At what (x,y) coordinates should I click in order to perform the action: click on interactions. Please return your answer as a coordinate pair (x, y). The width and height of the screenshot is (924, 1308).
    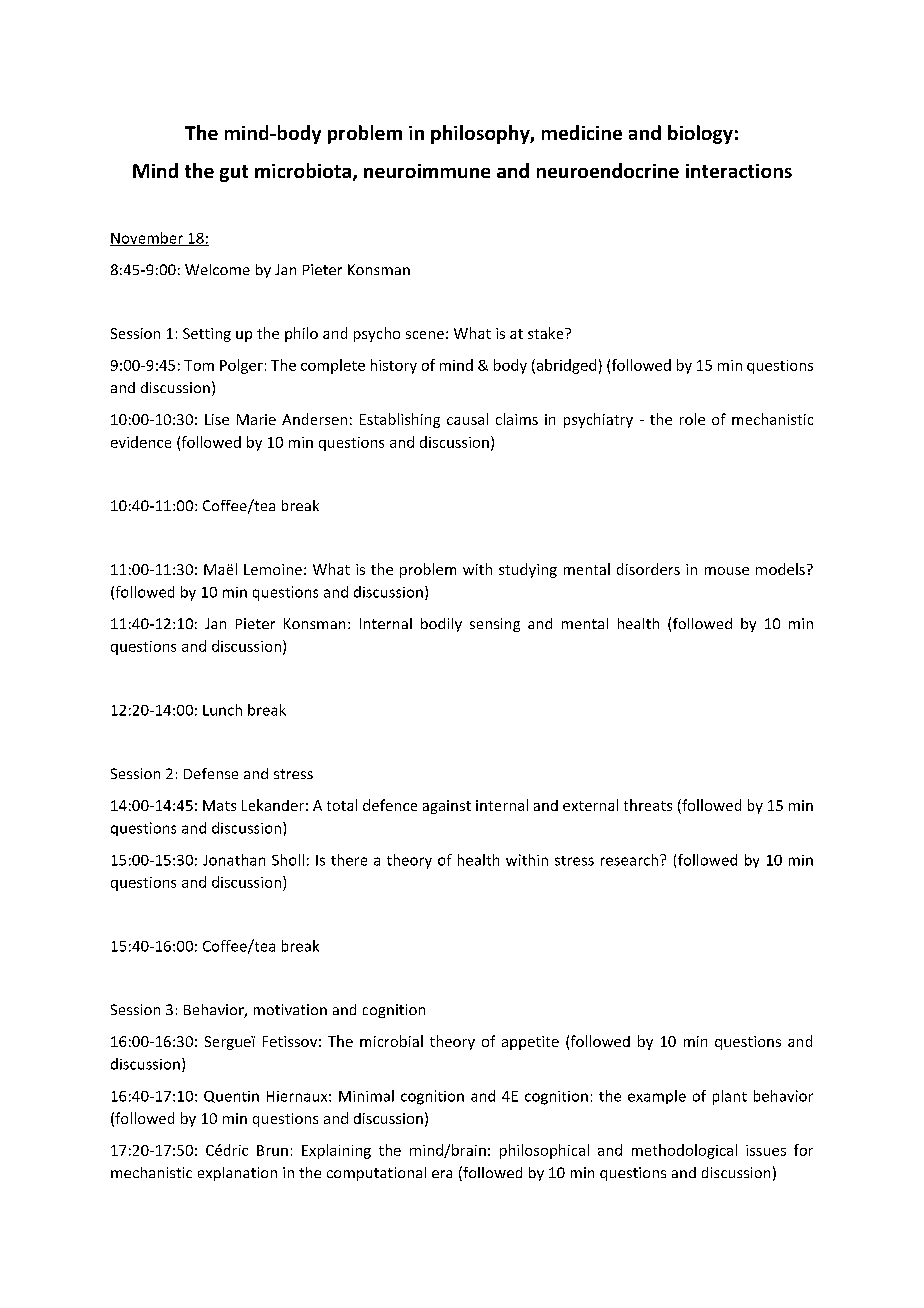
    Looking at the image, I should click on (739, 171).
